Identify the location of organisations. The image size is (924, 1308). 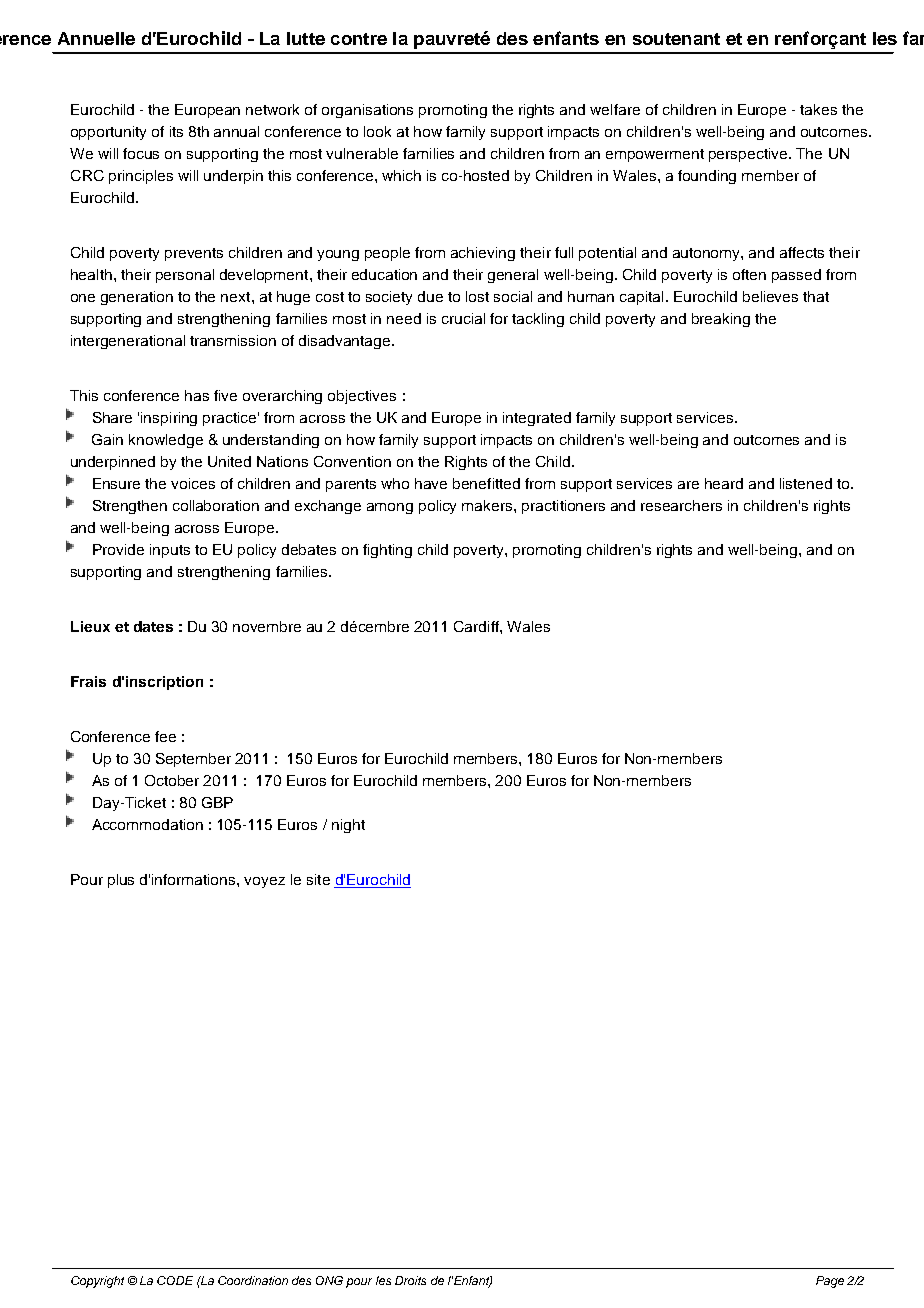
(367, 111).
